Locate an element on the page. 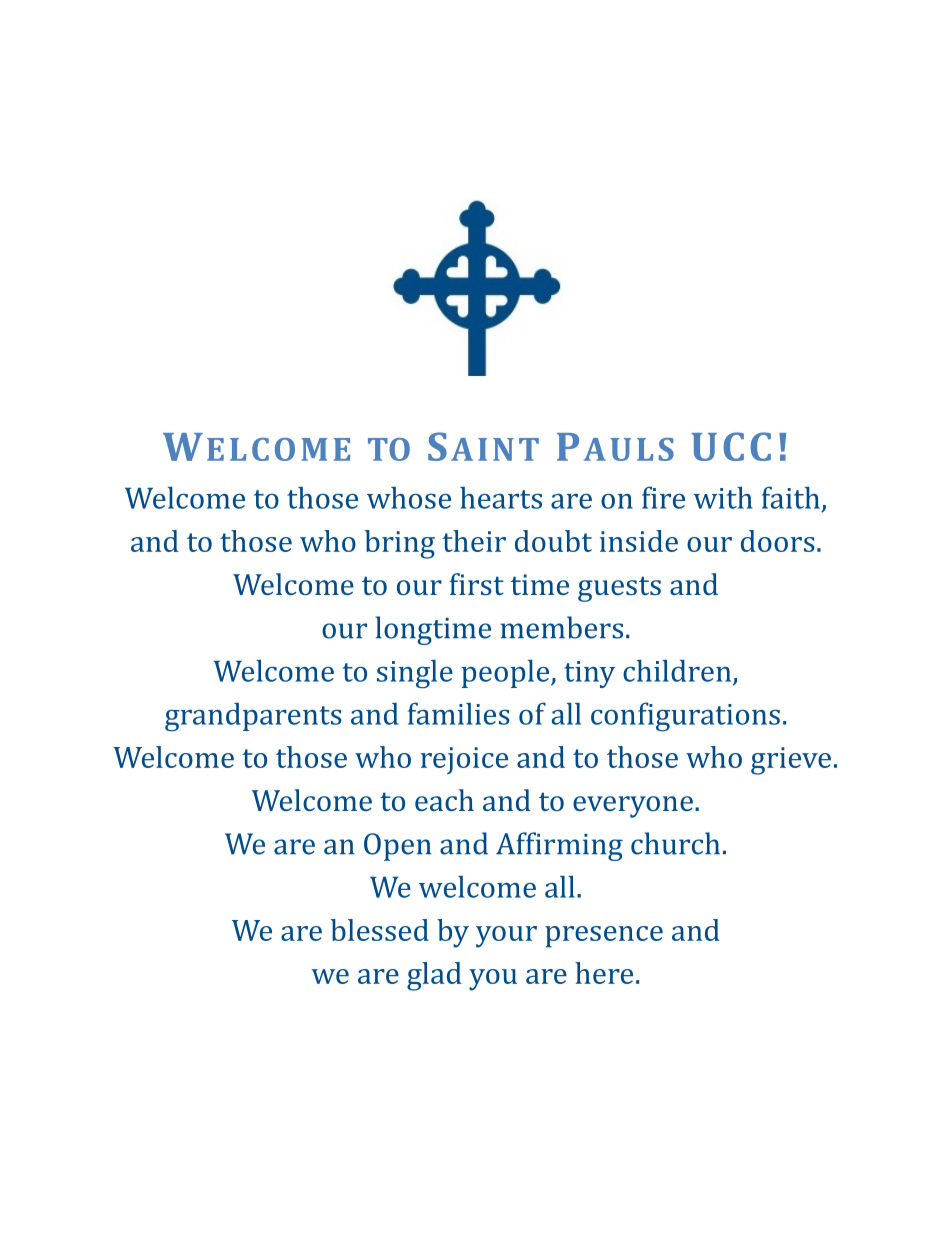  with is located at coordinates (723, 498).
